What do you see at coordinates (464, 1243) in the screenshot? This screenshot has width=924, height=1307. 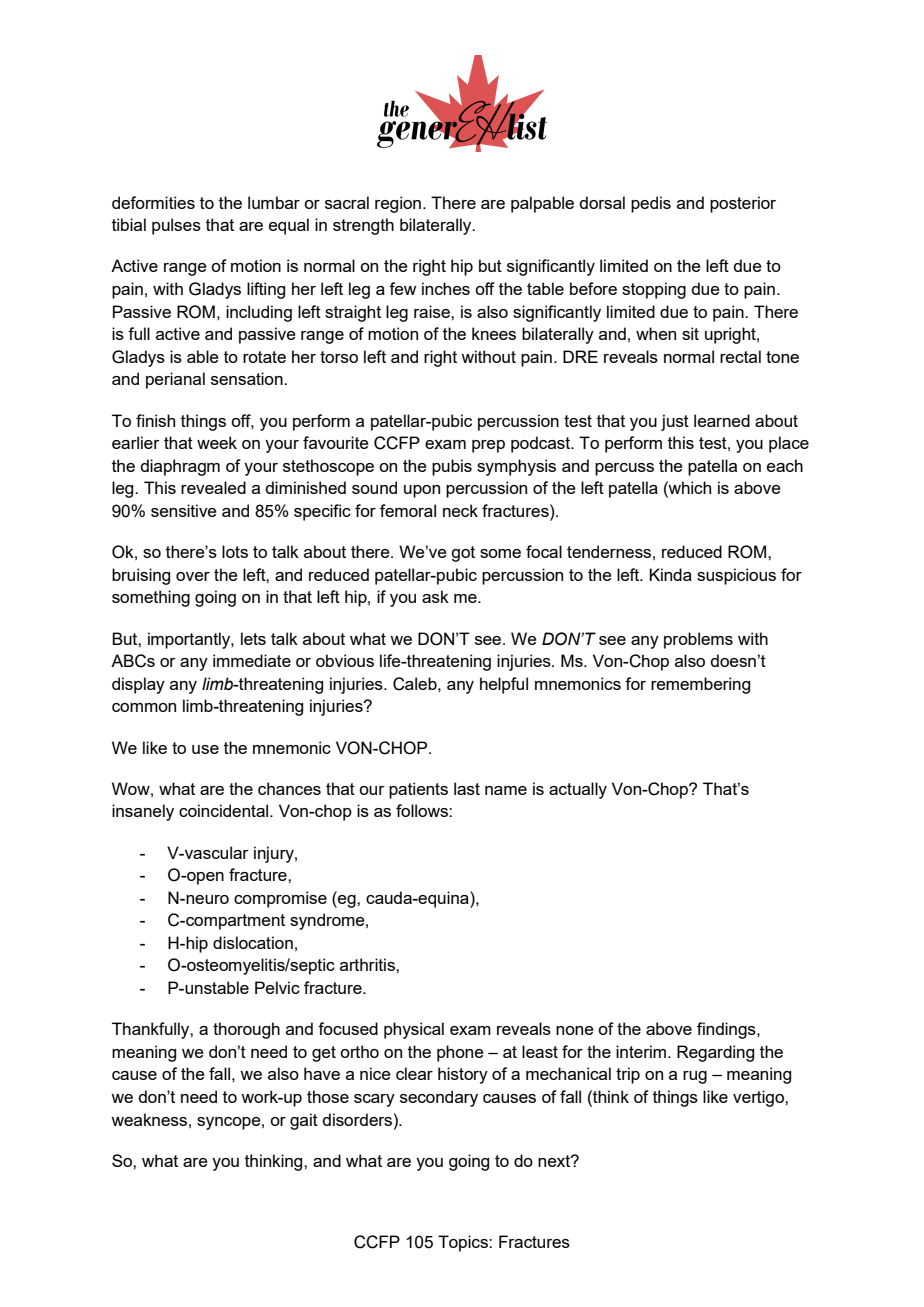 I see `Topics` at bounding box center [464, 1243].
